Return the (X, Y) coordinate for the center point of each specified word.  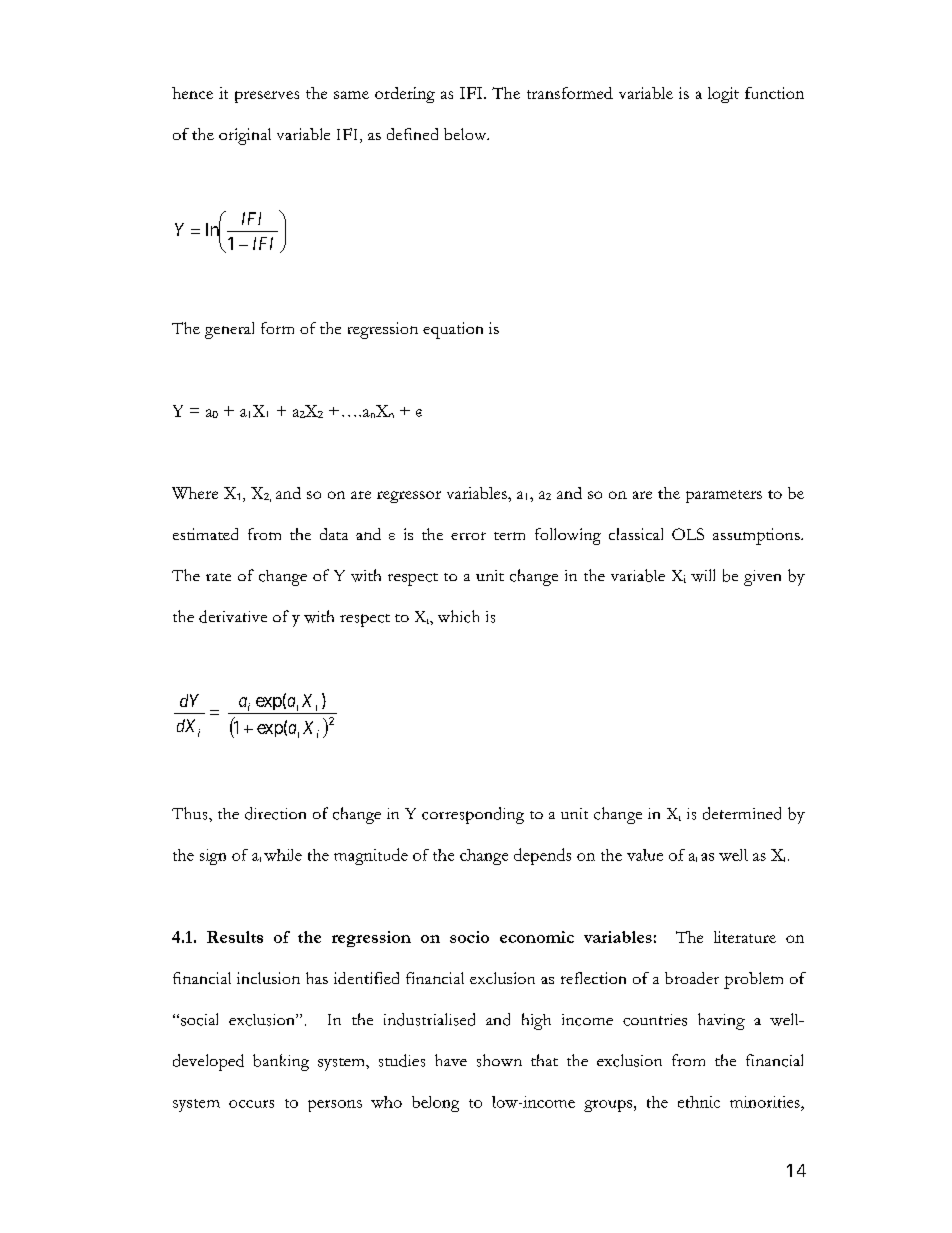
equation (453, 330)
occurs (251, 1104)
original (245, 136)
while (283, 855)
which (458, 616)
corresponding (473, 815)
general (229, 330)
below (466, 134)
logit (723, 95)
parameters (724, 496)
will (703, 575)
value (645, 855)
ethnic (699, 1102)
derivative (233, 616)
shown (499, 1060)
